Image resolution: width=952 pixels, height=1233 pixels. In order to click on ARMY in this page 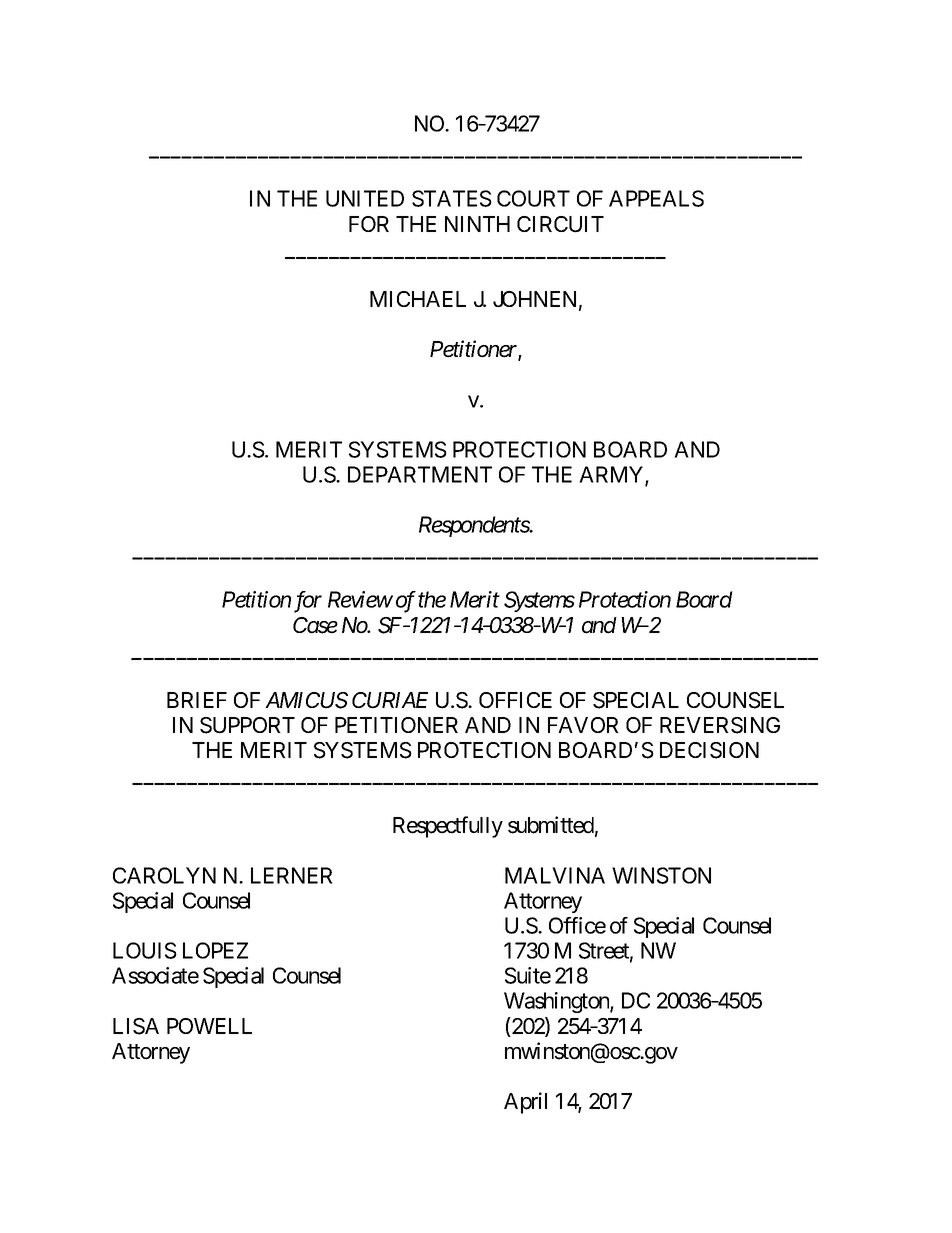, I will do `click(612, 475)`.
